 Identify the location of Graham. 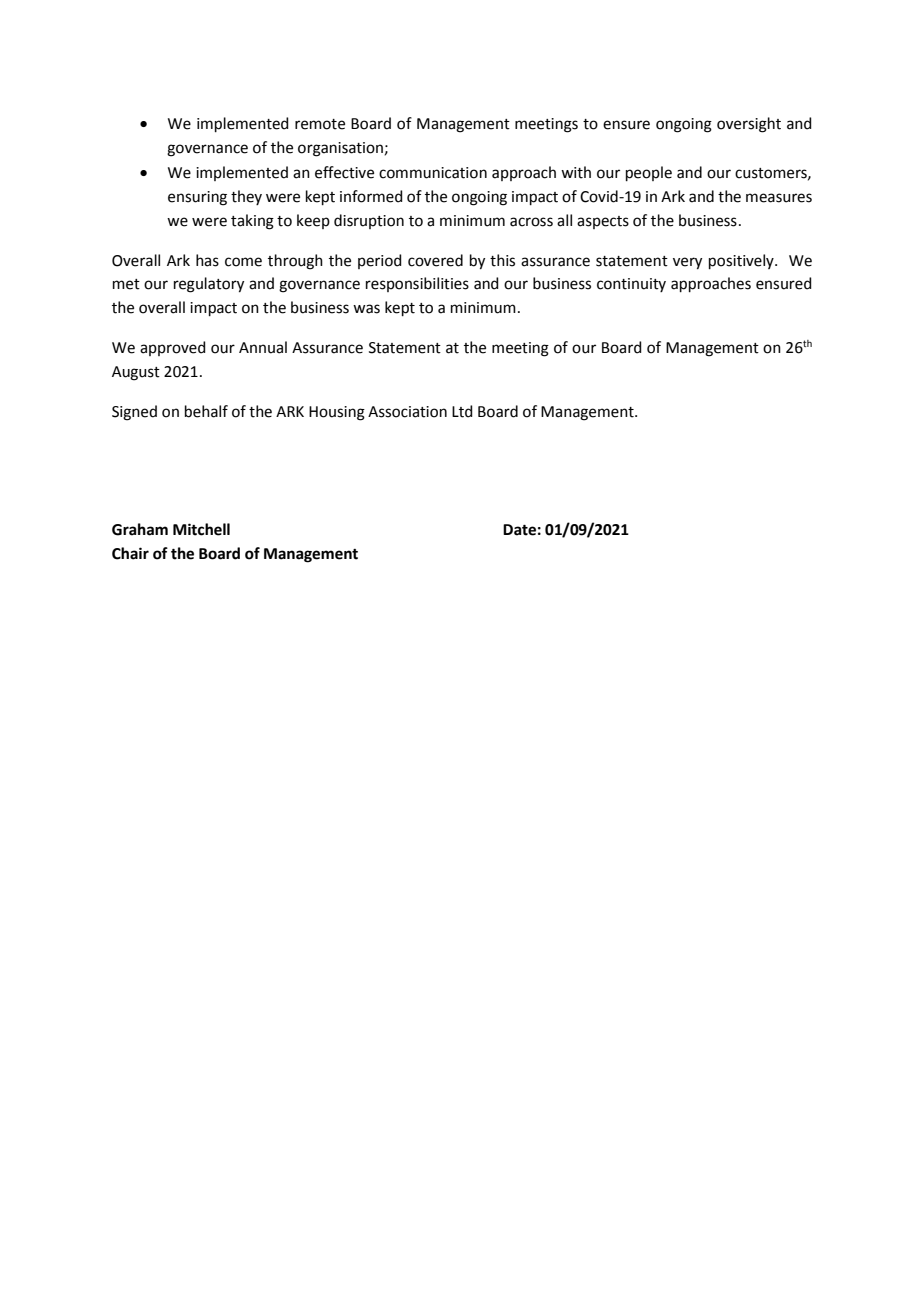
(140, 529).
